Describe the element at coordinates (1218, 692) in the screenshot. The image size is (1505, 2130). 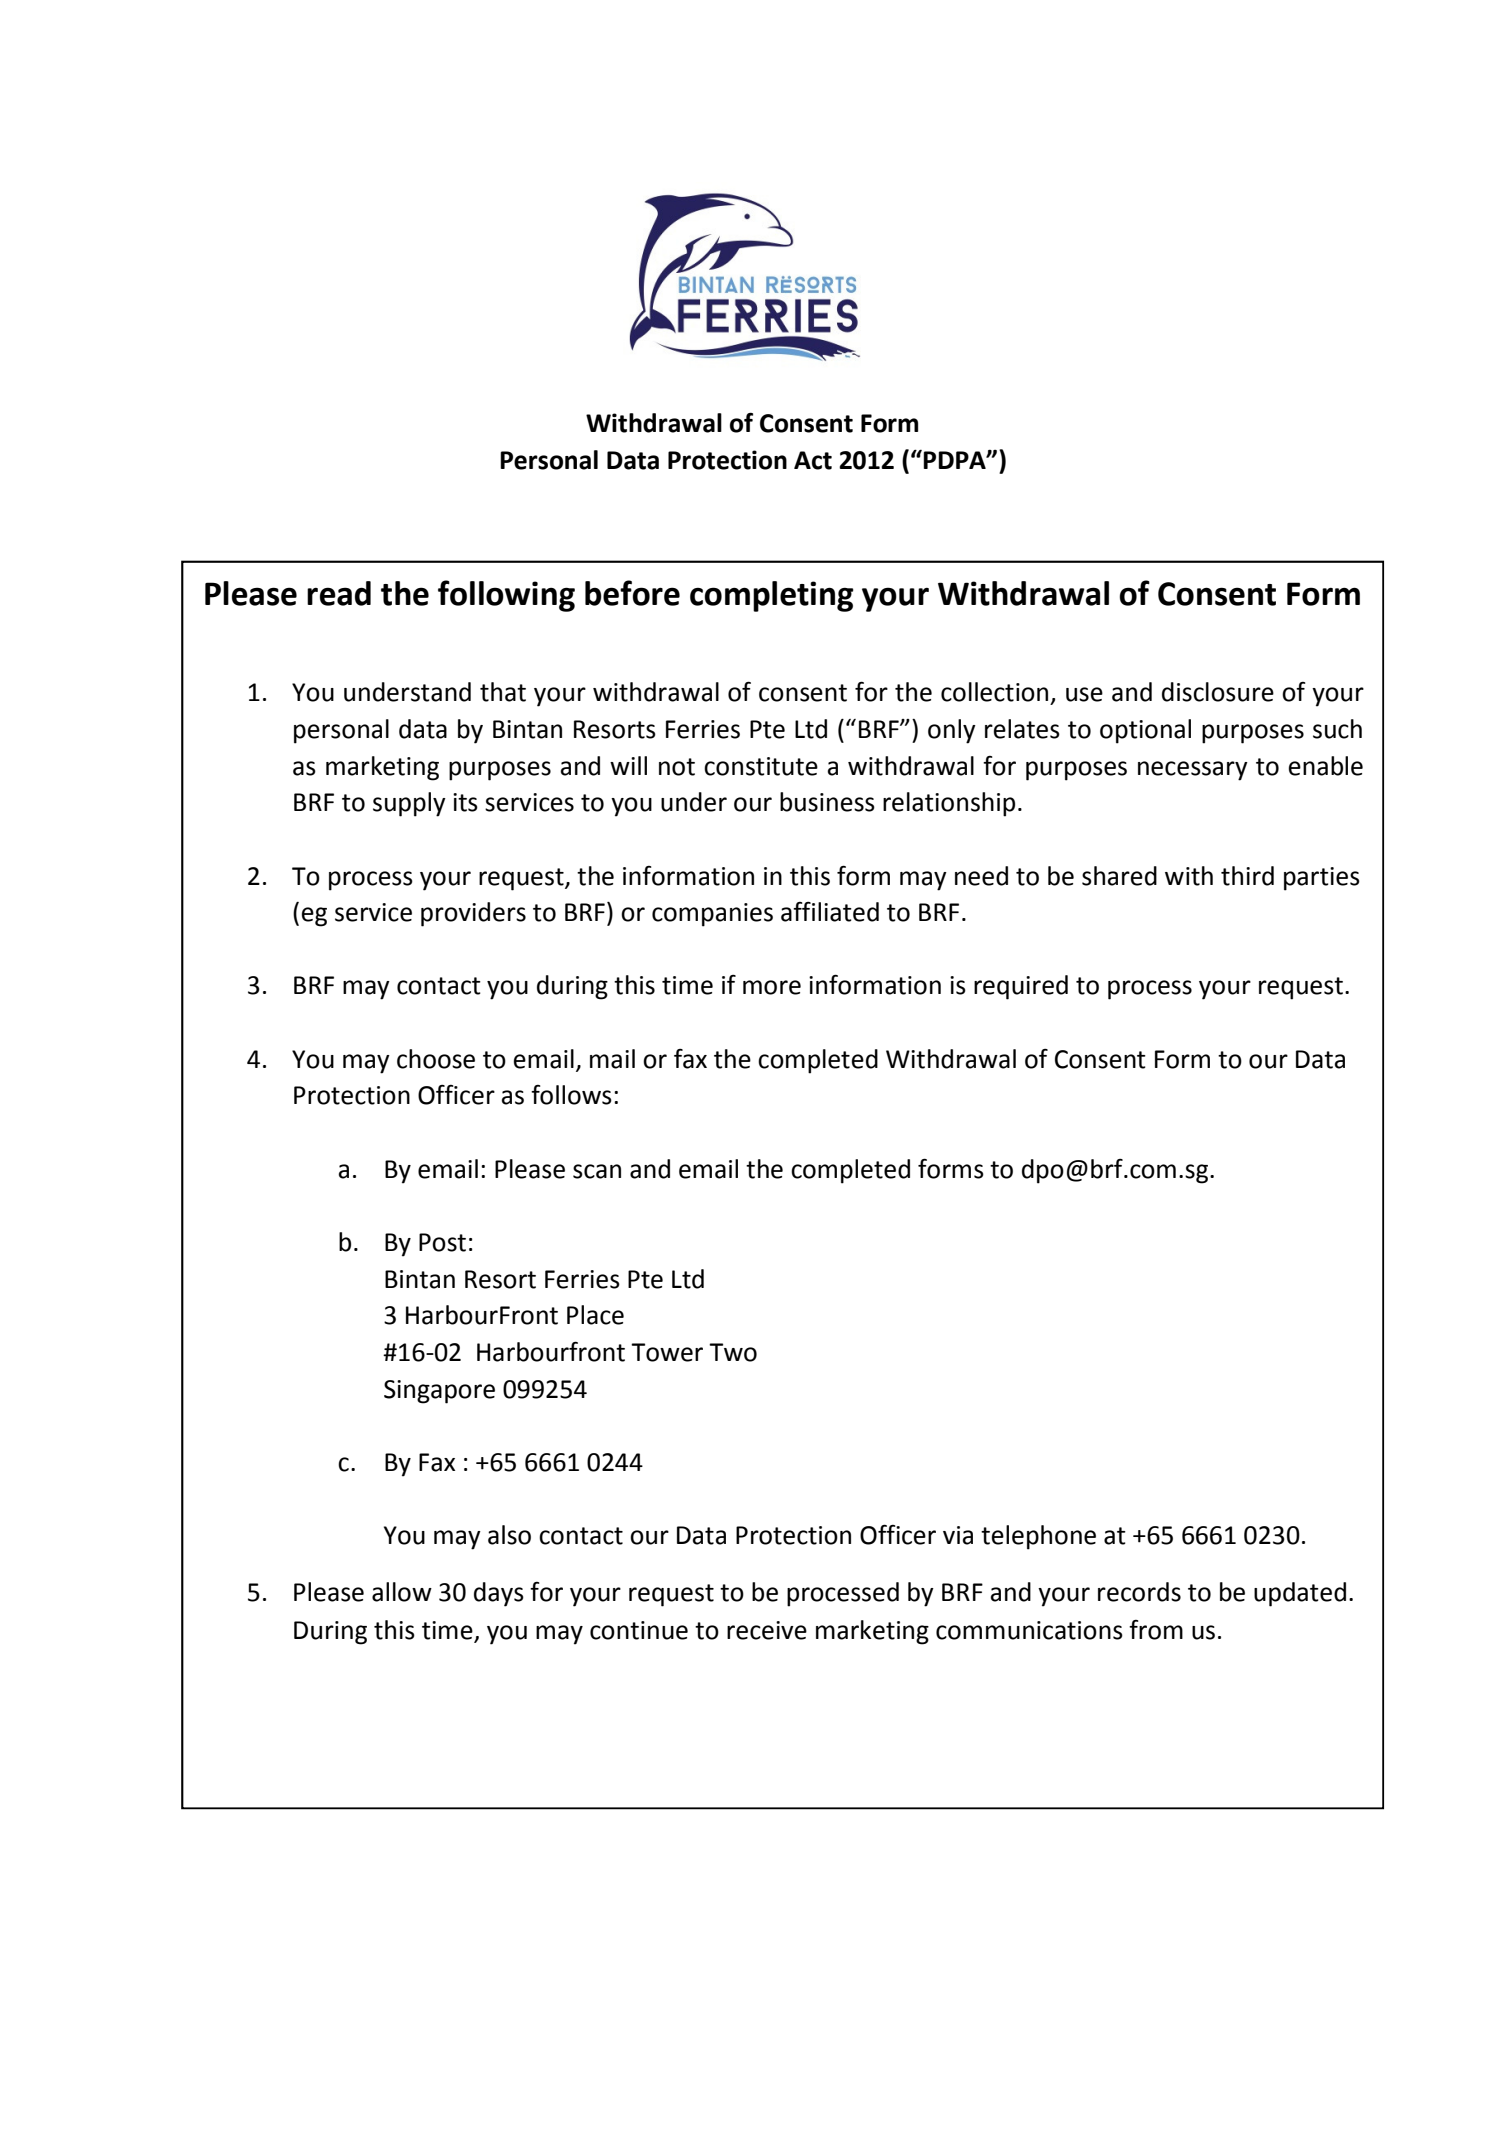
I see `disclosure` at that location.
